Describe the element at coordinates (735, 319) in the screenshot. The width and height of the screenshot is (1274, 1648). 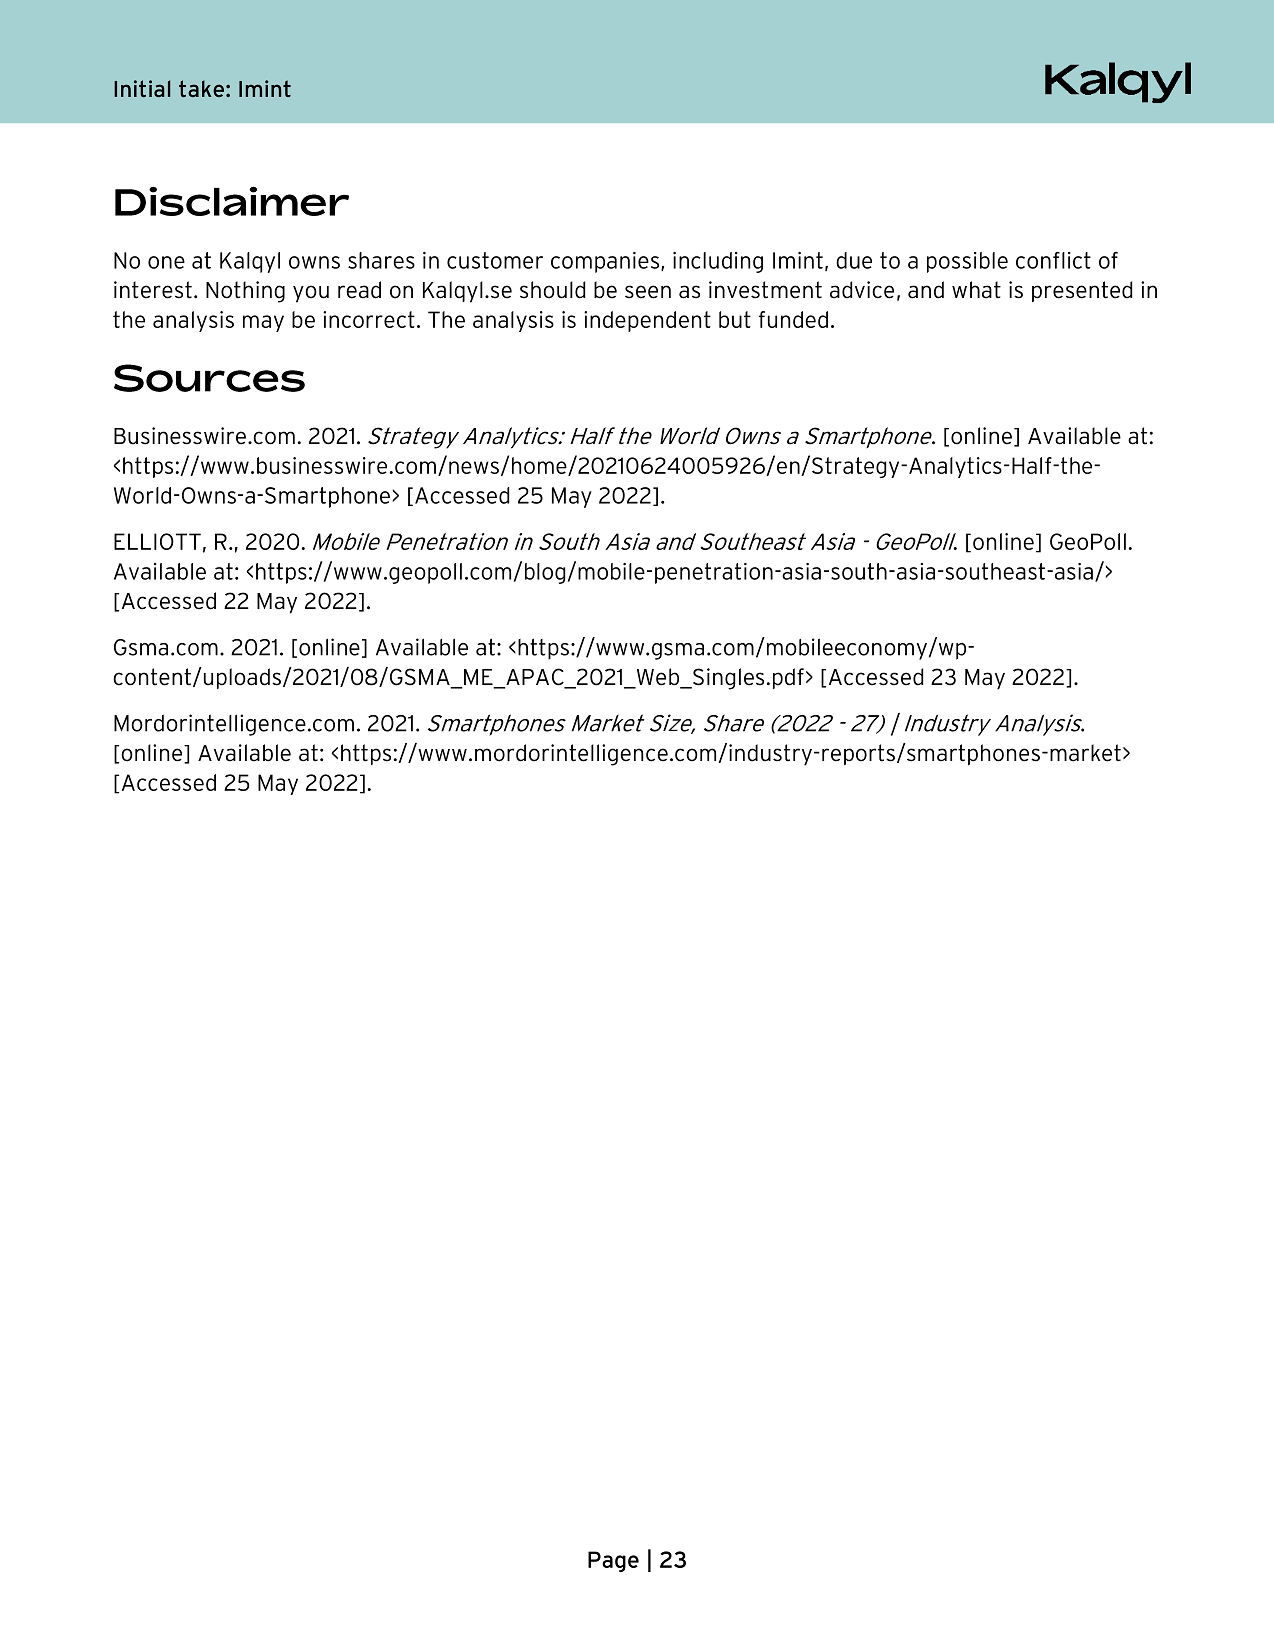
I see `but` at that location.
